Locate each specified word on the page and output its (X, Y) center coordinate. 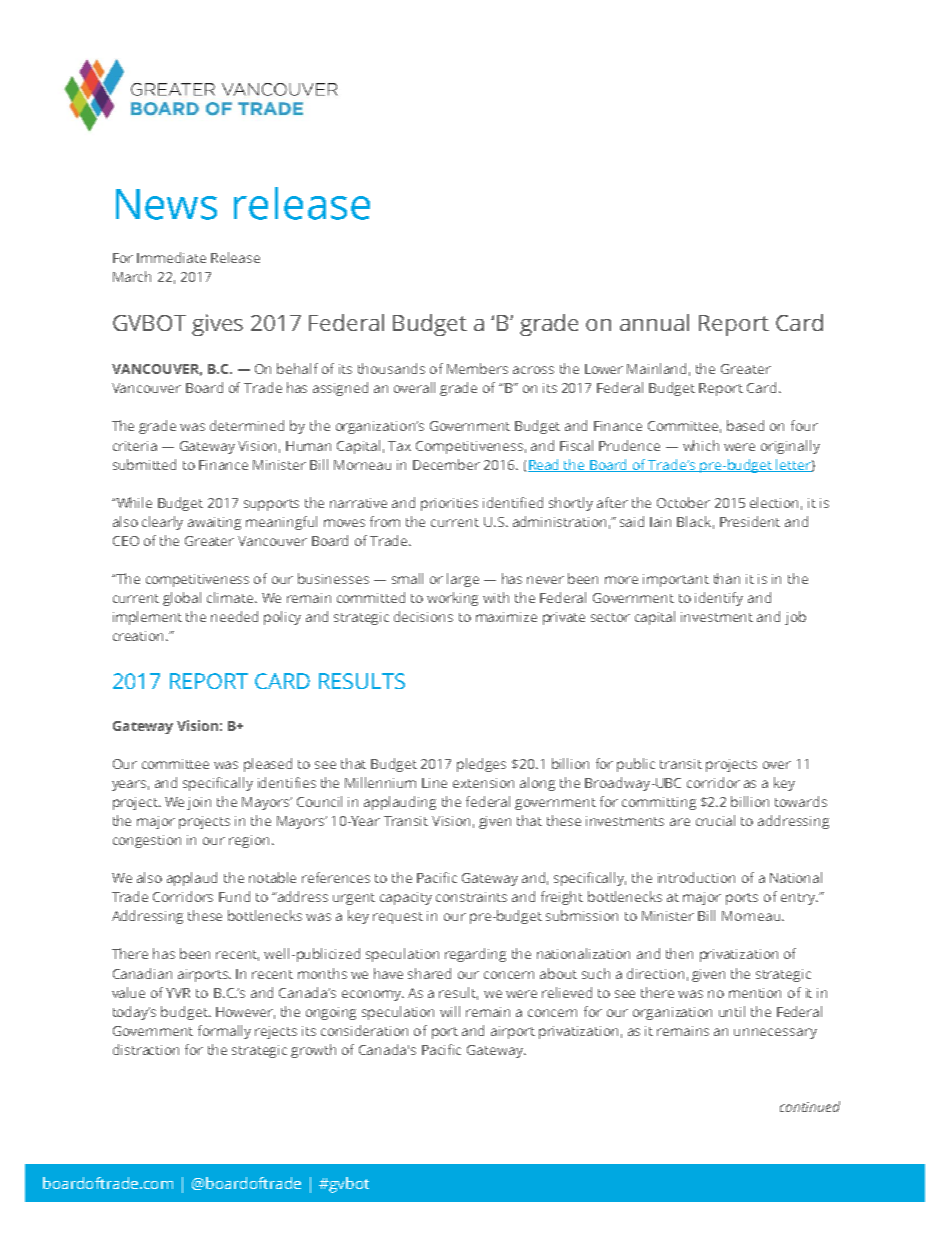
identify (719, 599)
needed (234, 616)
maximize (506, 617)
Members (477, 368)
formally (224, 1032)
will (450, 1011)
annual (654, 322)
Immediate (171, 257)
